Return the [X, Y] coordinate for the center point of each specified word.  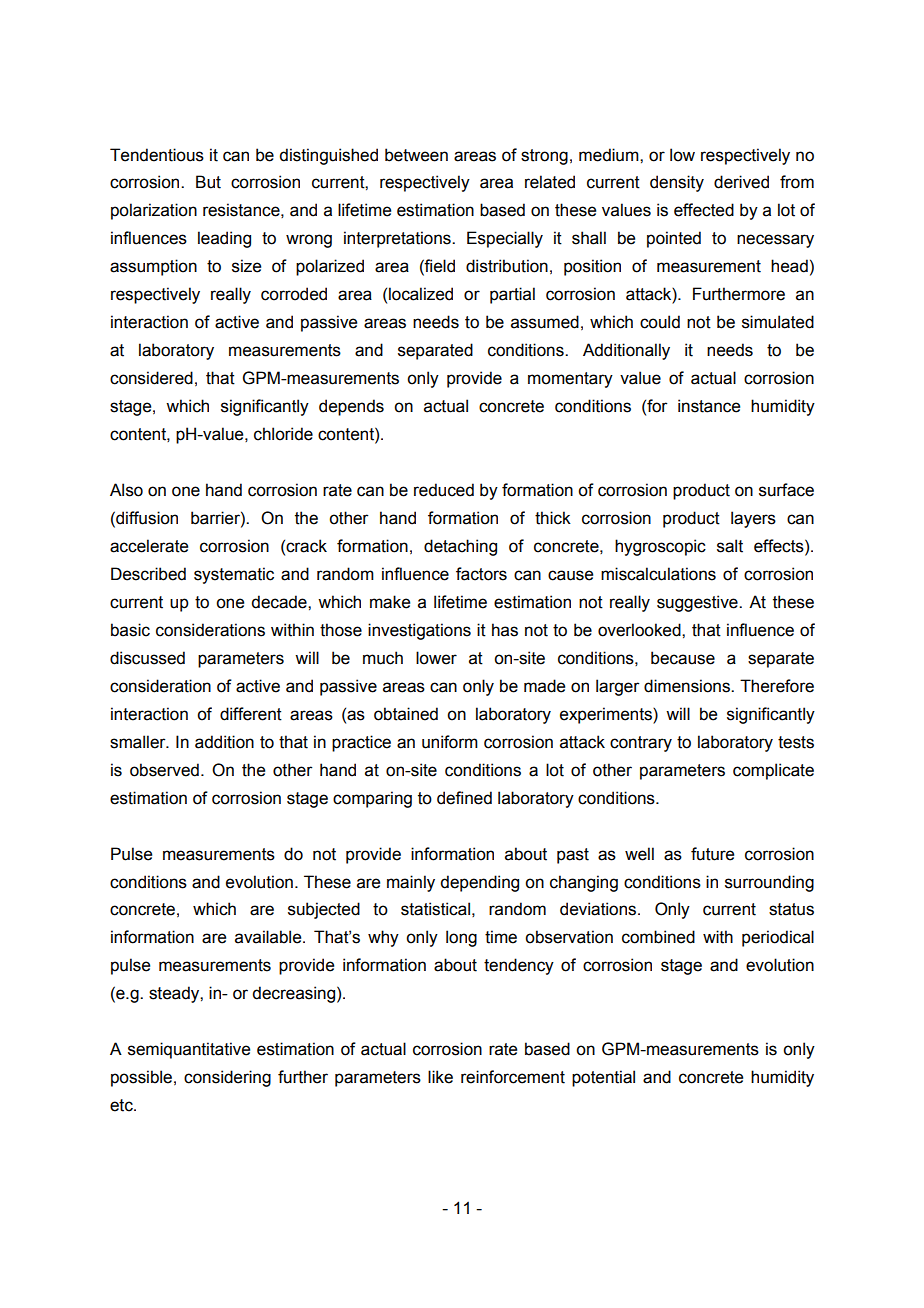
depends [351, 407]
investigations [419, 631]
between [416, 155]
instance [709, 406]
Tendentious [157, 155]
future [712, 854]
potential [603, 1078]
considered [151, 378]
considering [227, 1078]
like [440, 1077]
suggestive [698, 603]
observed [164, 770]
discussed [147, 658]
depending [479, 883]
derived [741, 182]
